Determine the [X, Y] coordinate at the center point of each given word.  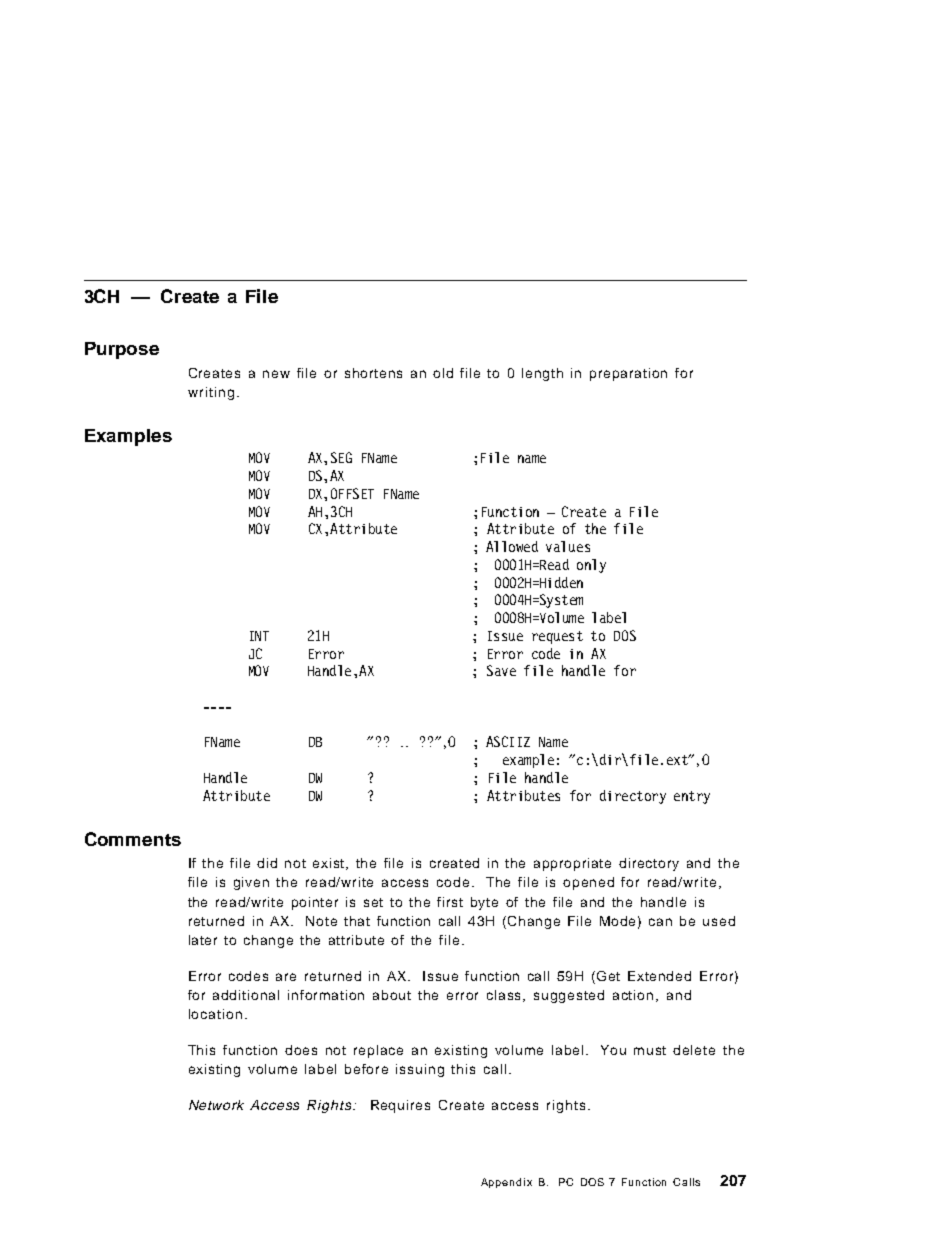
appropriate [572, 864]
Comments [133, 839]
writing [211, 393]
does [301, 1050]
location [215, 1014]
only [591, 566]
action [633, 995]
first [450, 902]
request [557, 637]
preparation [628, 374]
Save [501, 670]
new [276, 374]
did [267, 863]
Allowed [512, 546]
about [392, 995]
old [443, 373]
